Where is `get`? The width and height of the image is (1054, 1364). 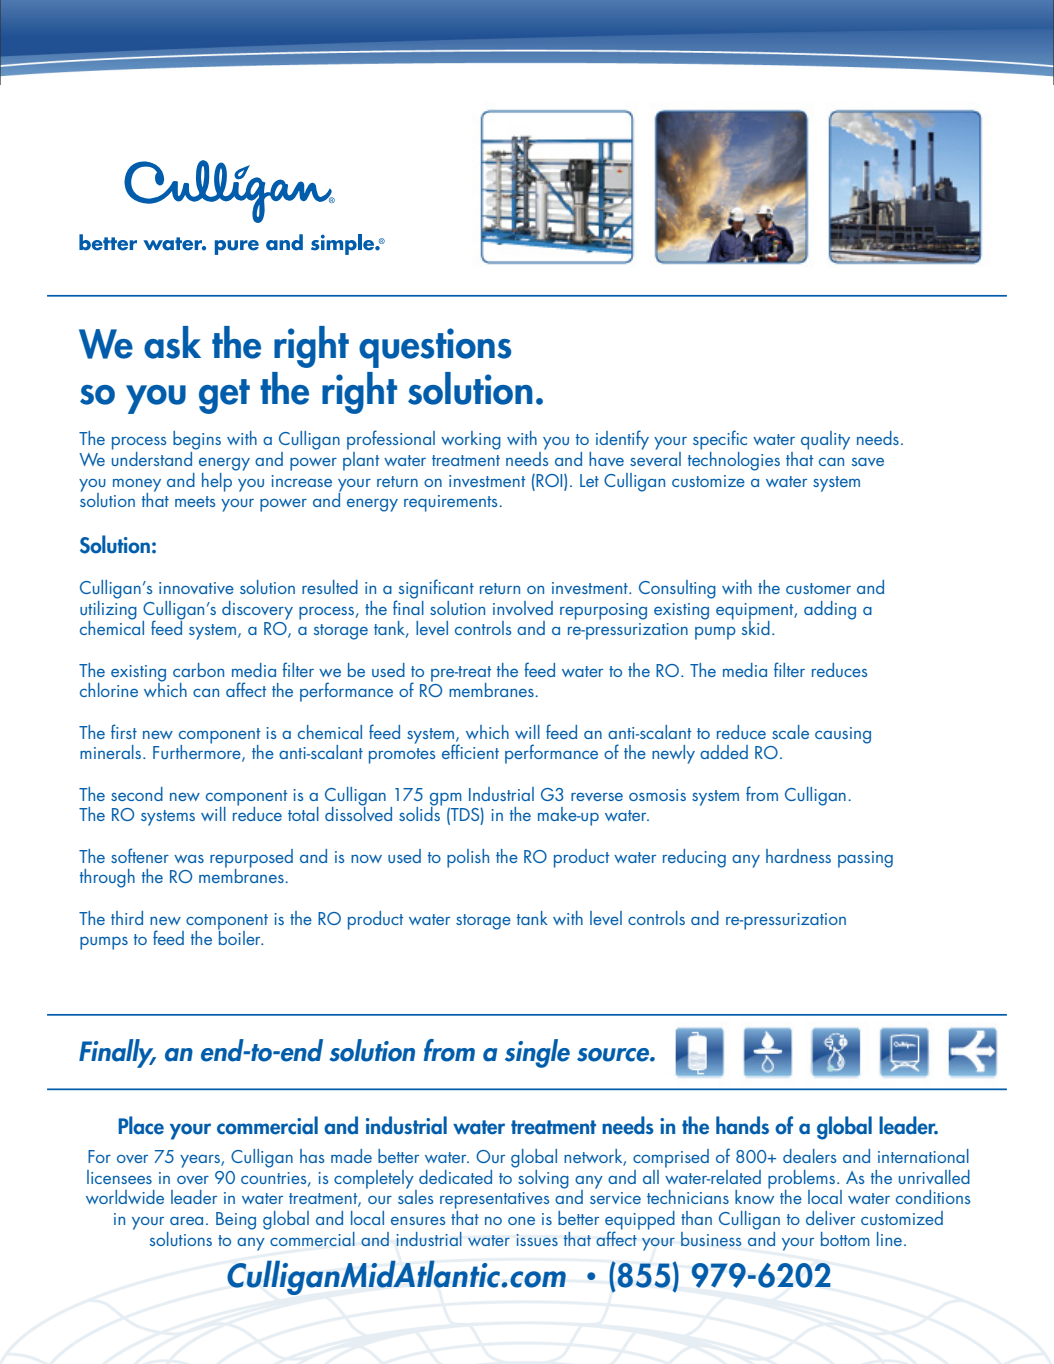 get is located at coordinates (224, 396).
